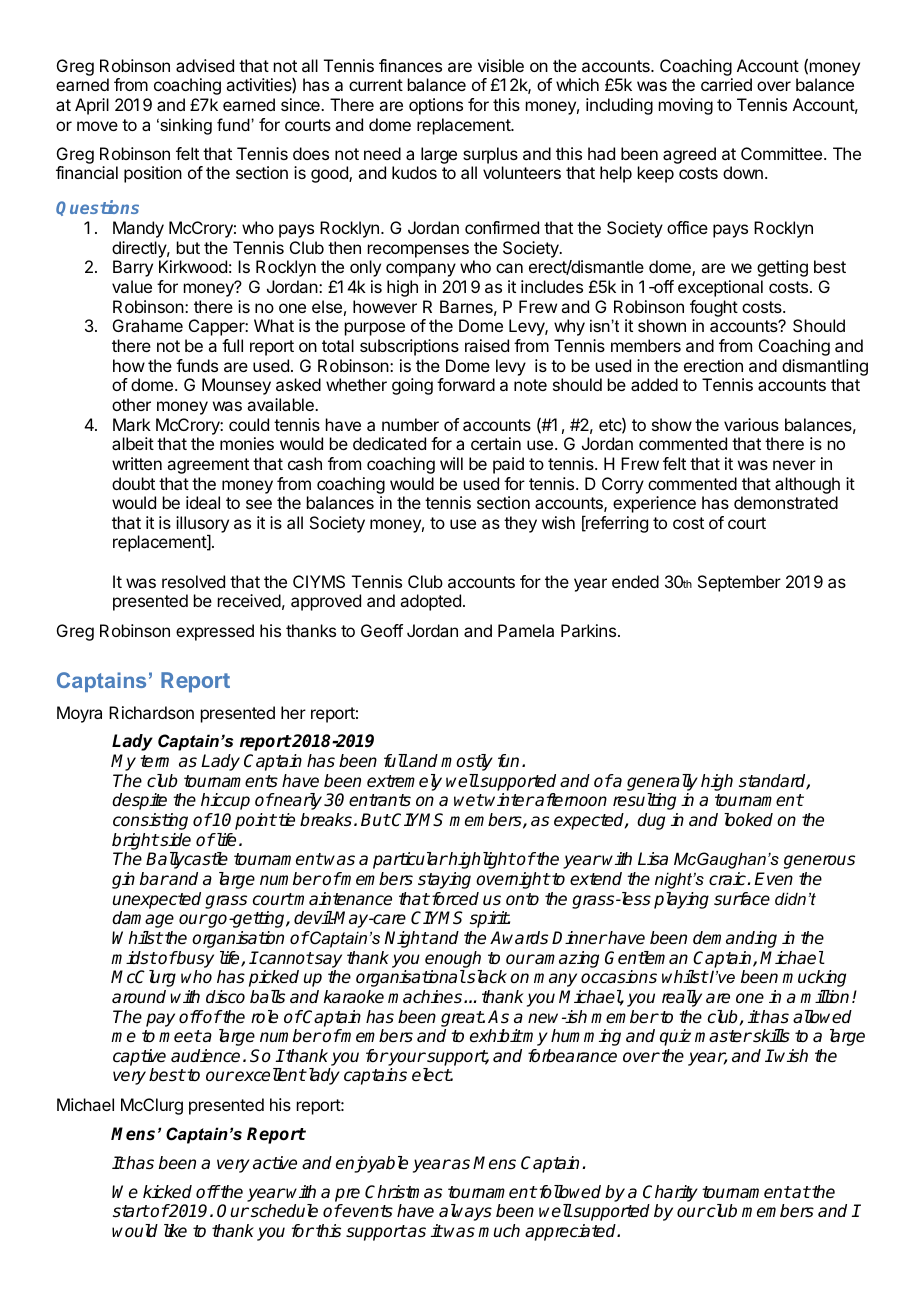  I want to click on forced, so click(454, 899).
